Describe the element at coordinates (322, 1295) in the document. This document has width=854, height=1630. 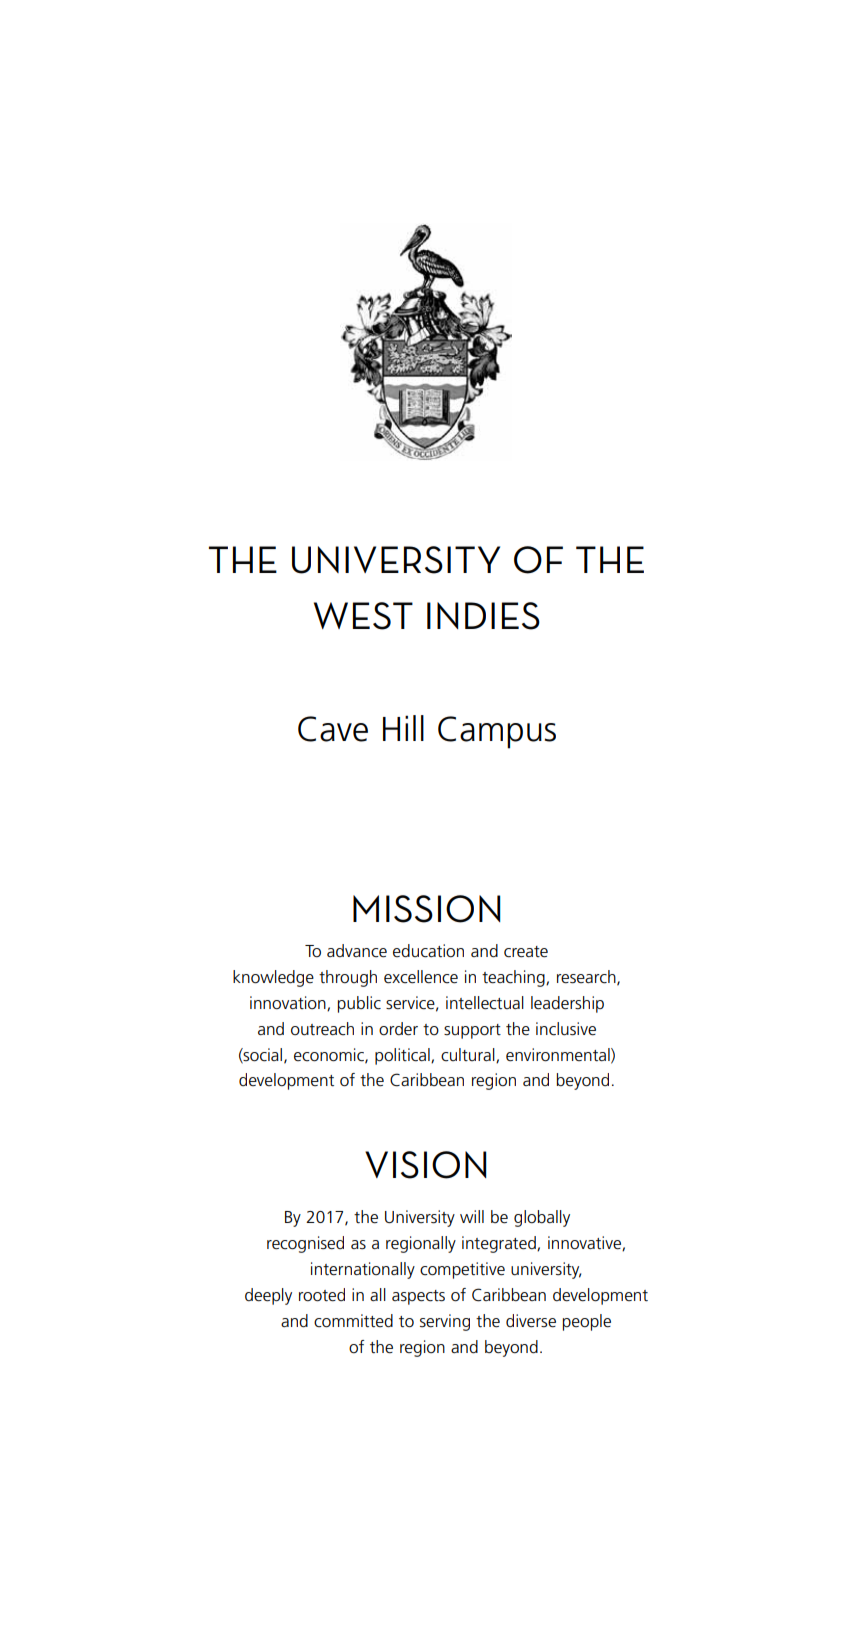
I see `rooted` at that location.
